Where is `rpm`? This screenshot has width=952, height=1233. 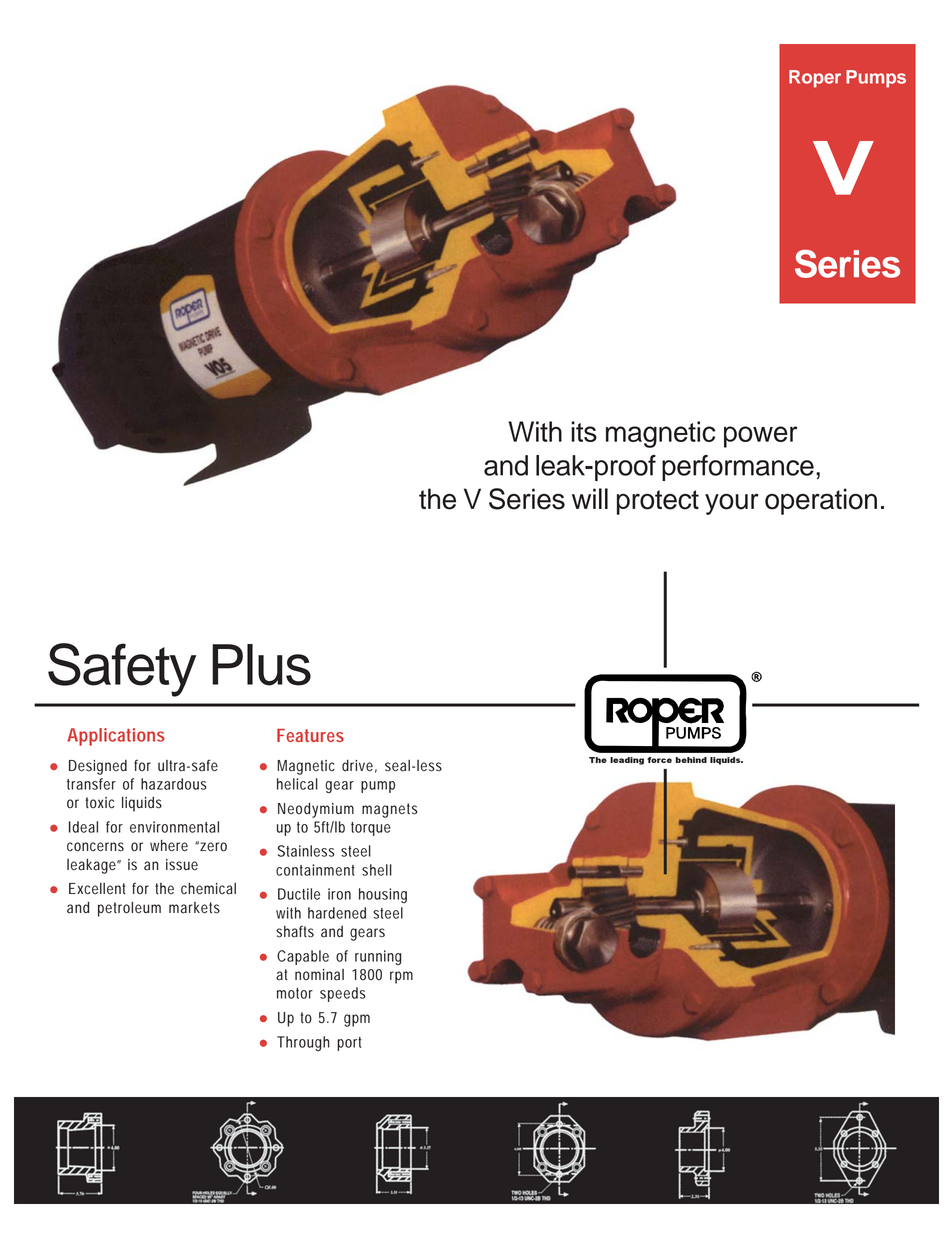 rpm is located at coordinates (401, 977).
